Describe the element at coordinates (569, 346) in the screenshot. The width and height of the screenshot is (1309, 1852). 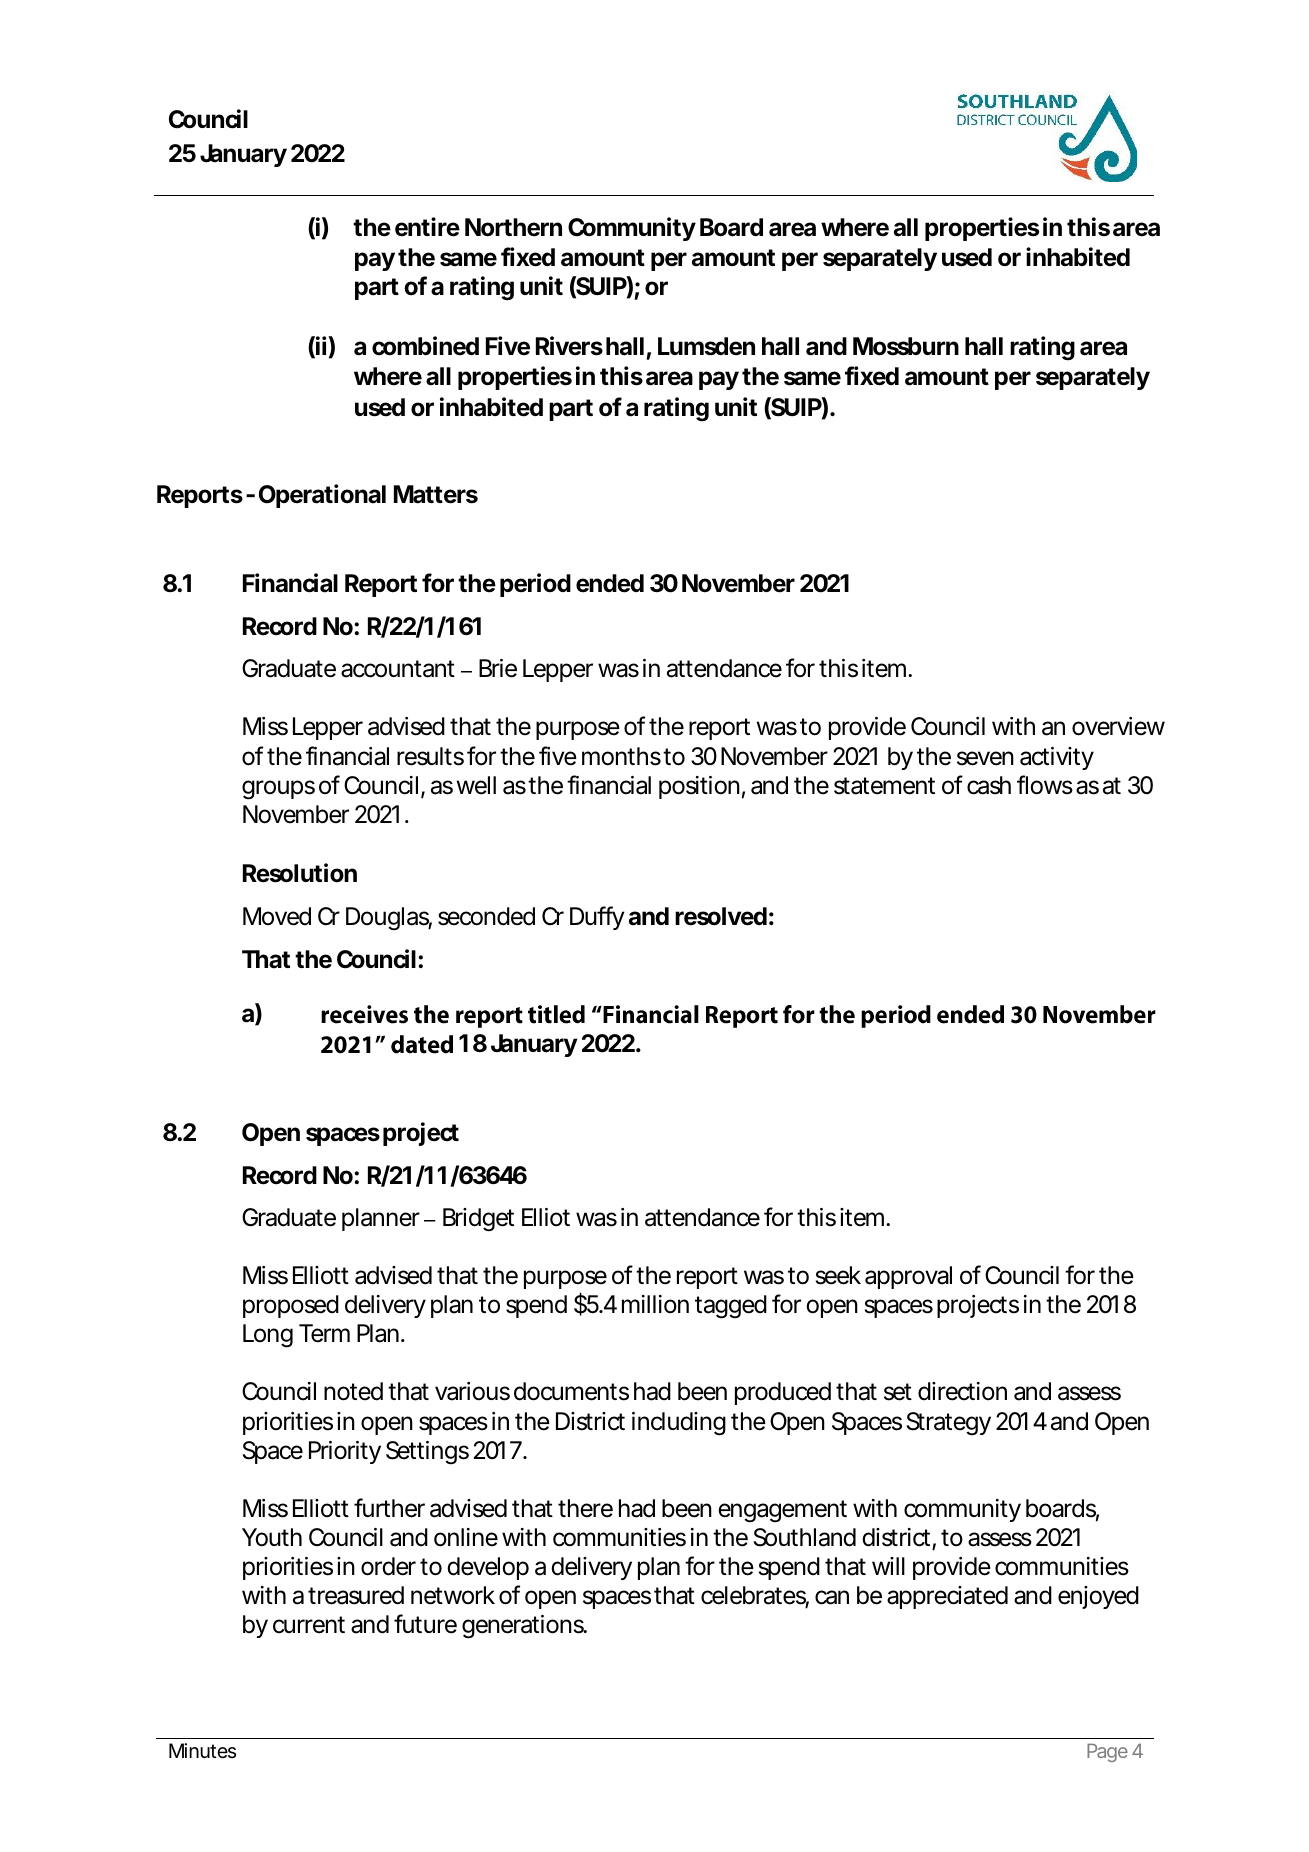
I see `Rivers` at that location.
